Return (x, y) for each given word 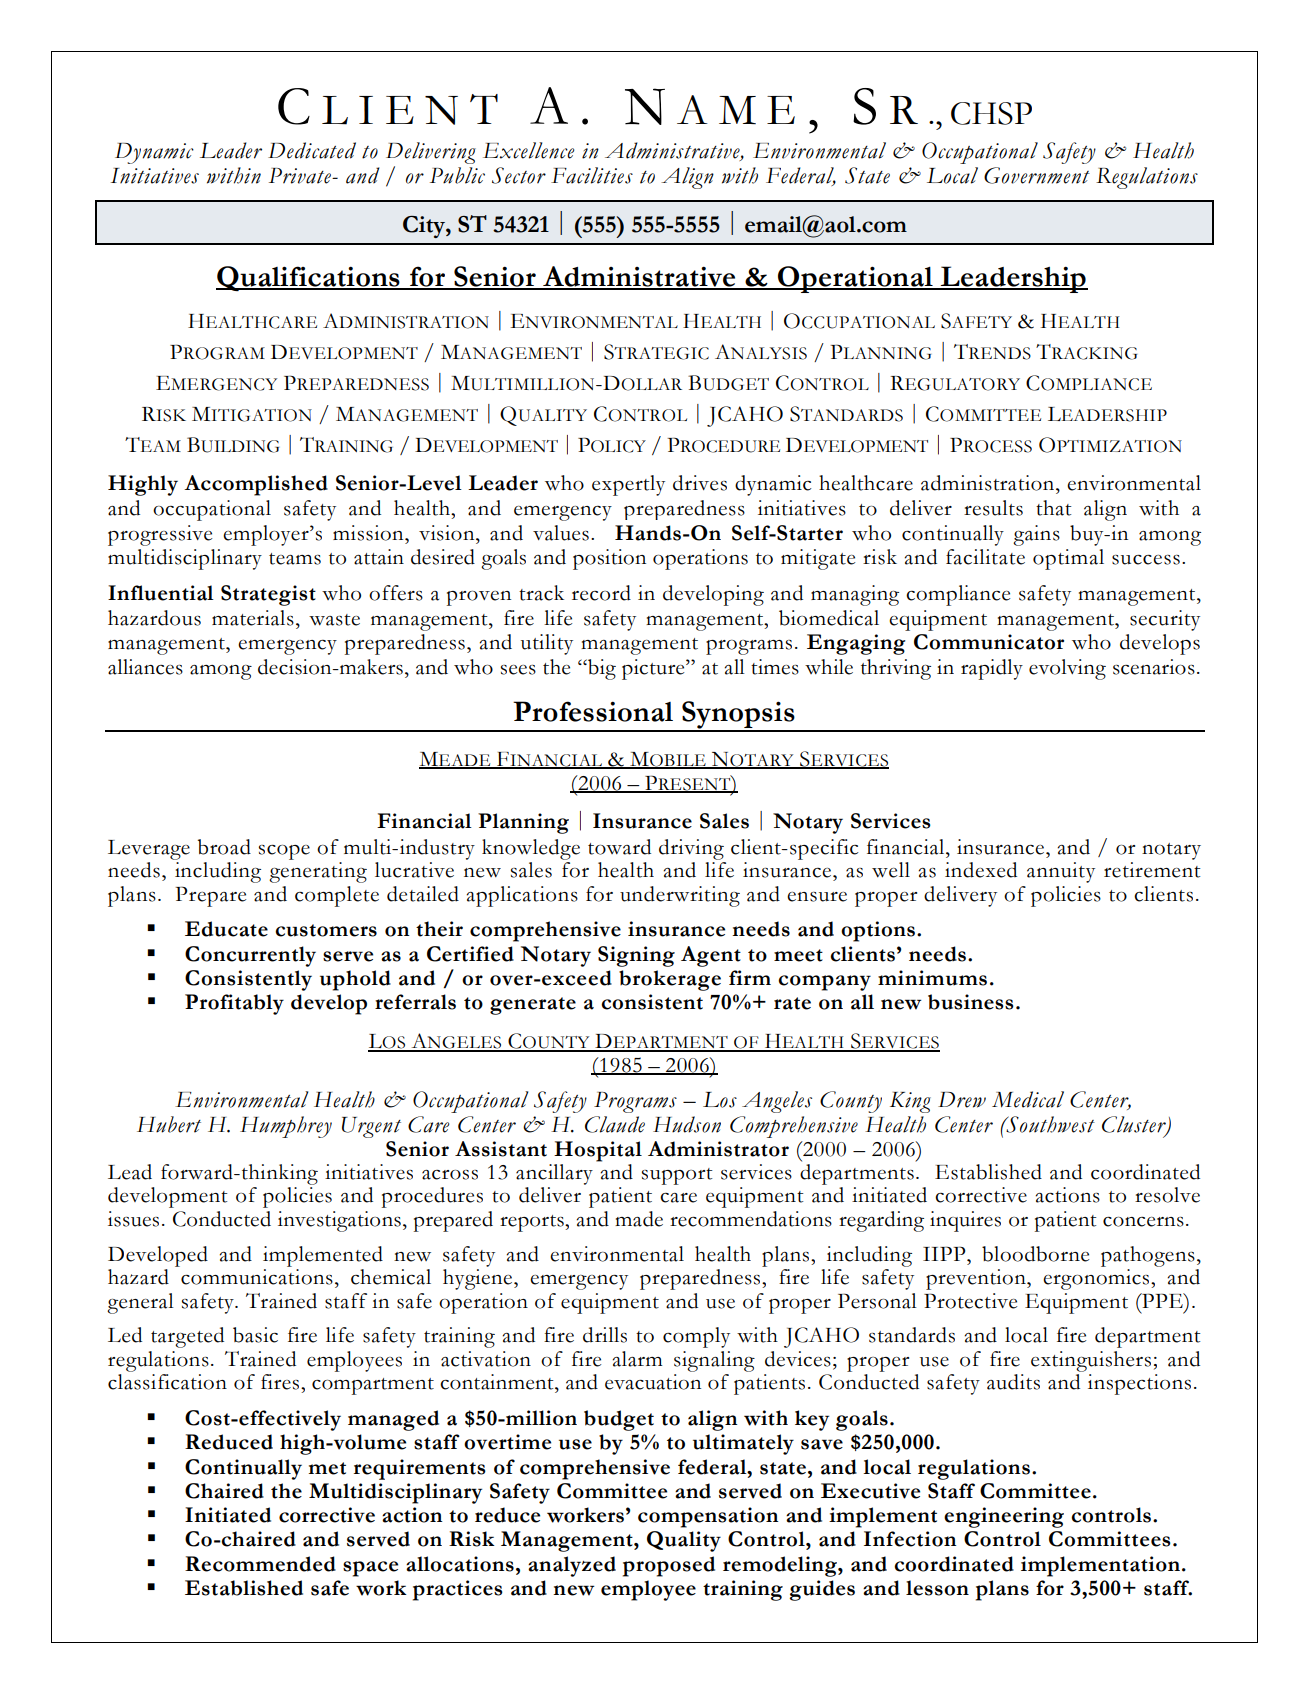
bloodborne (1035, 1254)
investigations (339, 1221)
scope (284, 852)
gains (1036, 535)
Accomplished (256, 485)
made (639, 1219)
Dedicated (312, 150)
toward (619, 847)
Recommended (260, 1564)
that (1054, 508)
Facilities (592, 175)
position (609, 559)
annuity (1061, 872)
